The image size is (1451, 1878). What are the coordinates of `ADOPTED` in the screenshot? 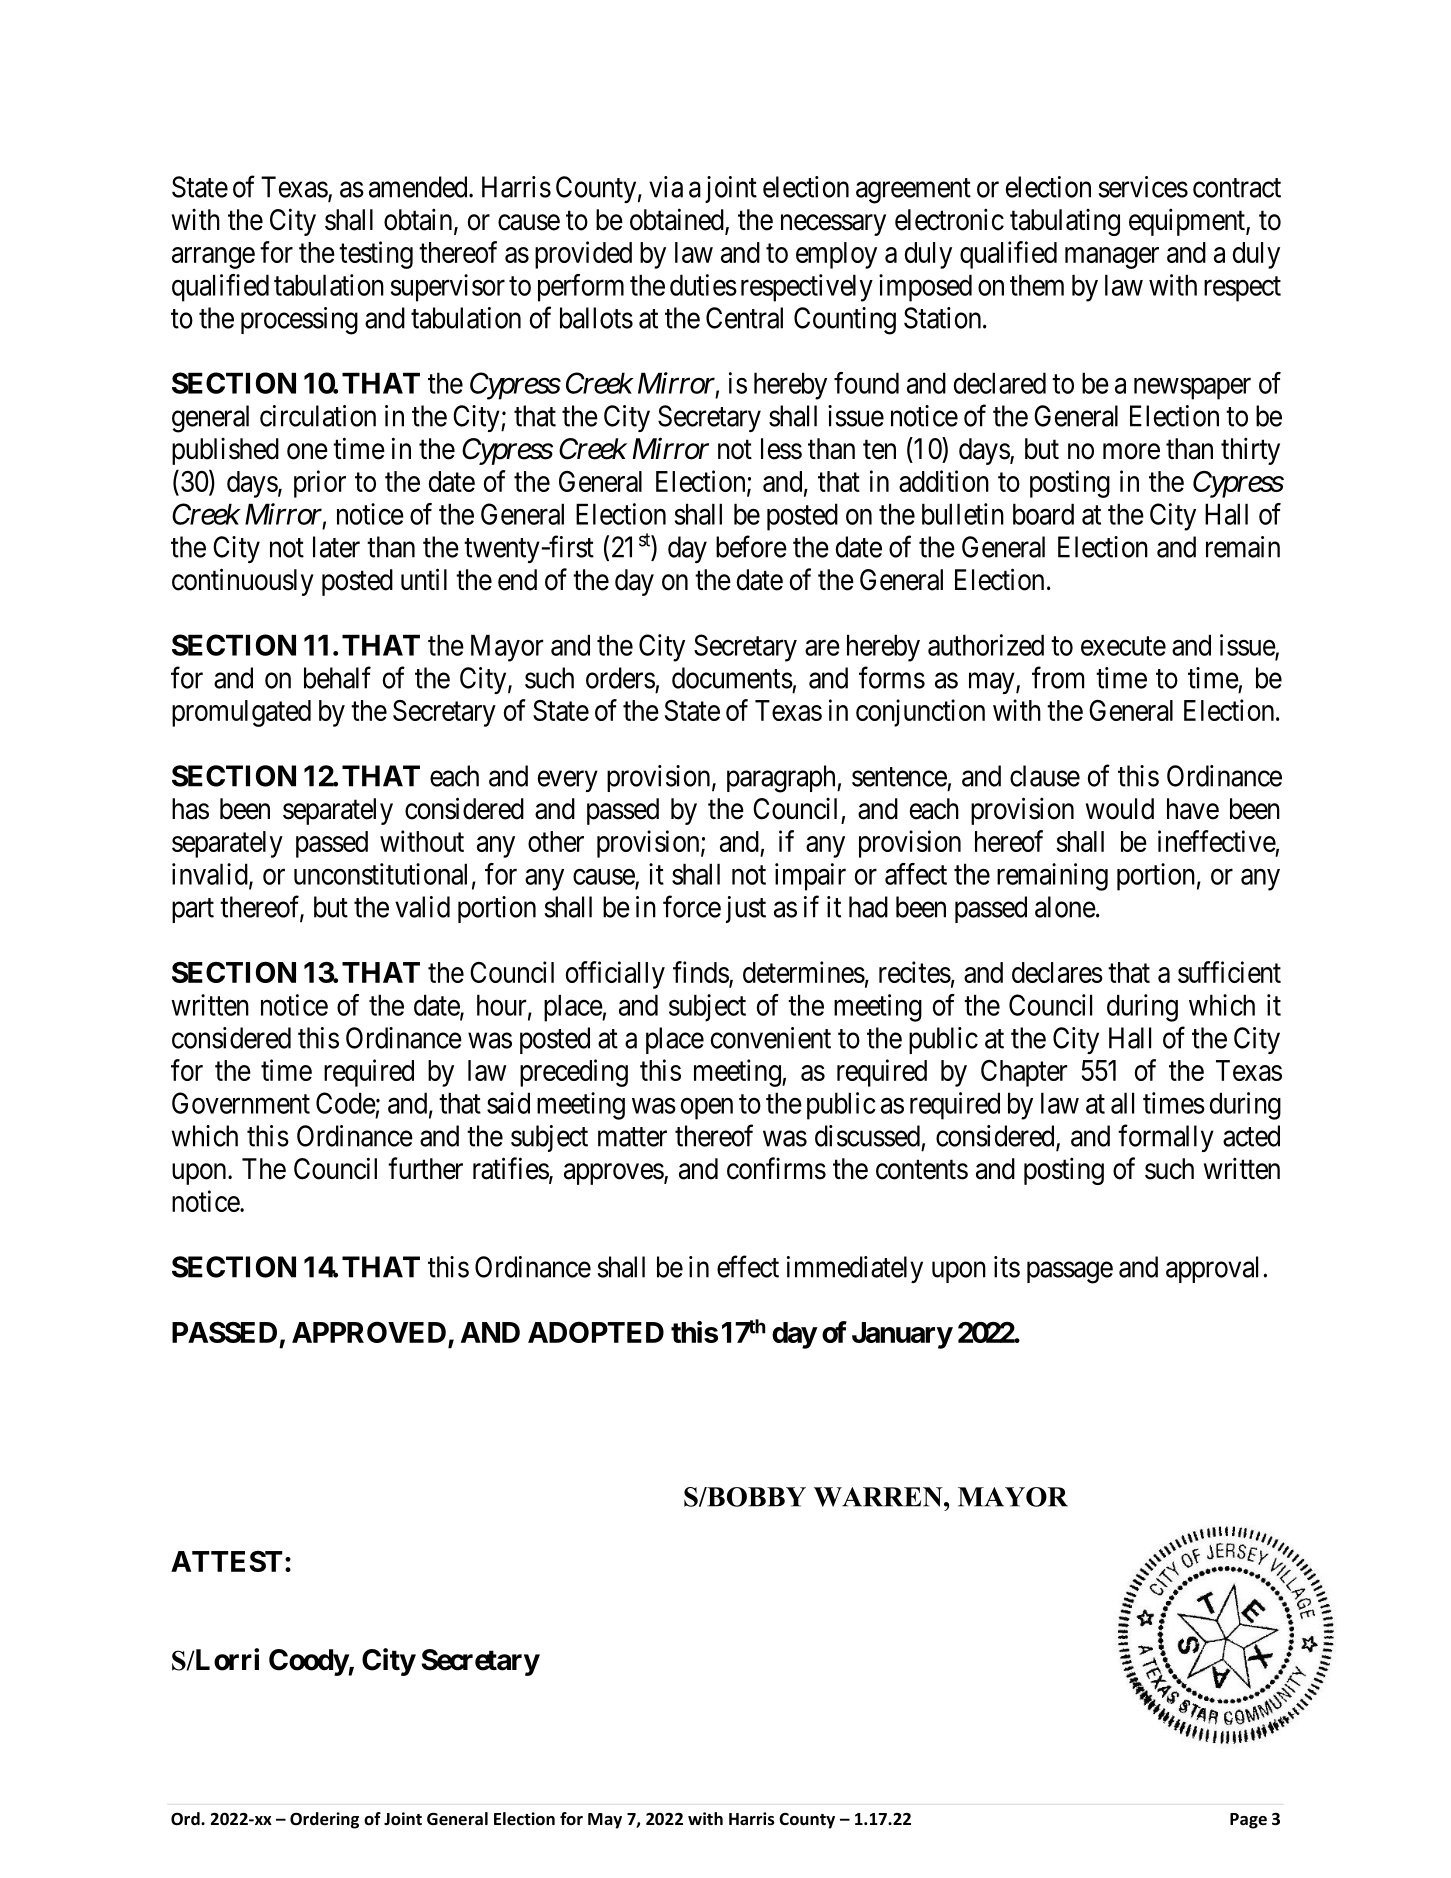 It's located at (596, 1332).
